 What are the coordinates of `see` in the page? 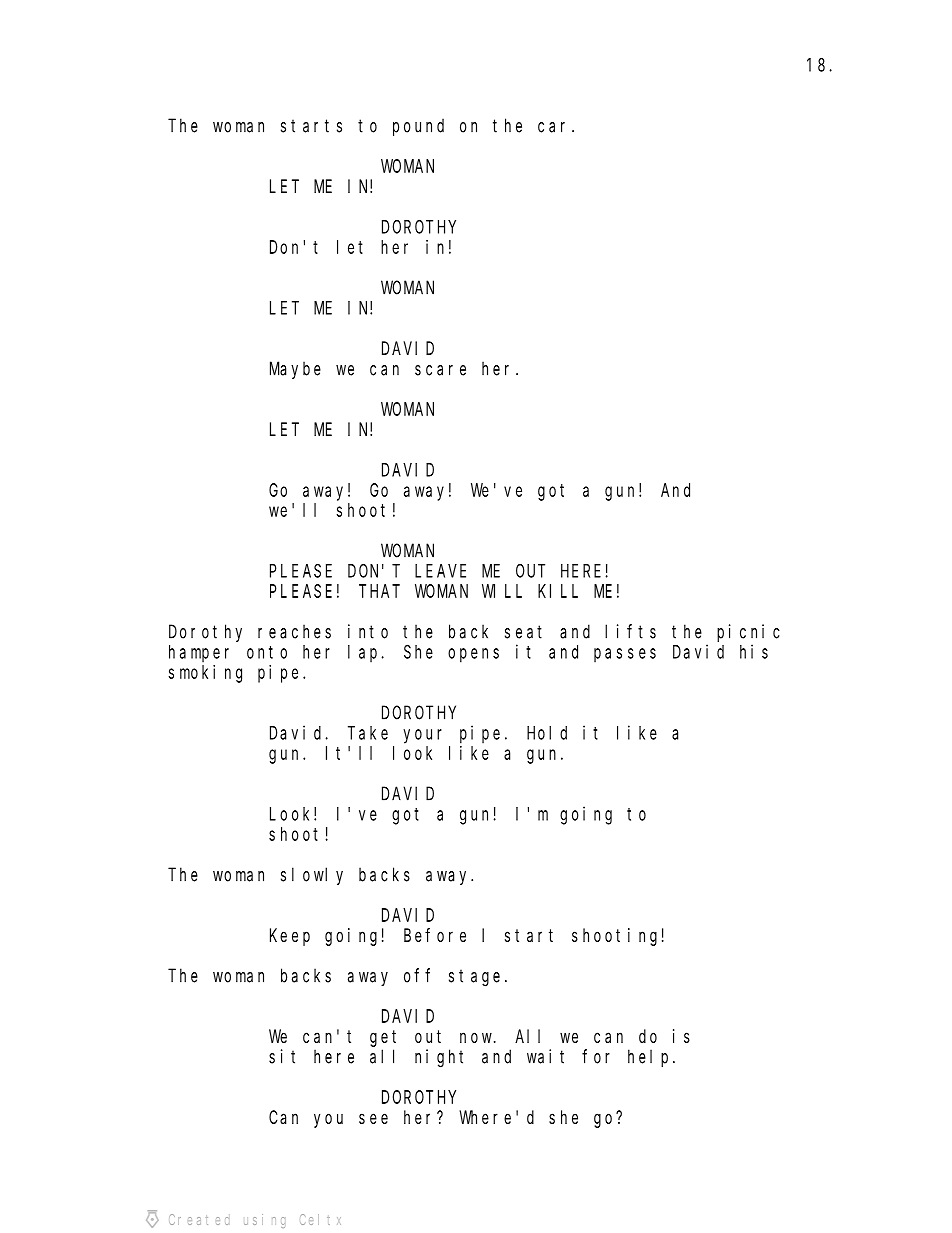 It's located at (373, 1118).
